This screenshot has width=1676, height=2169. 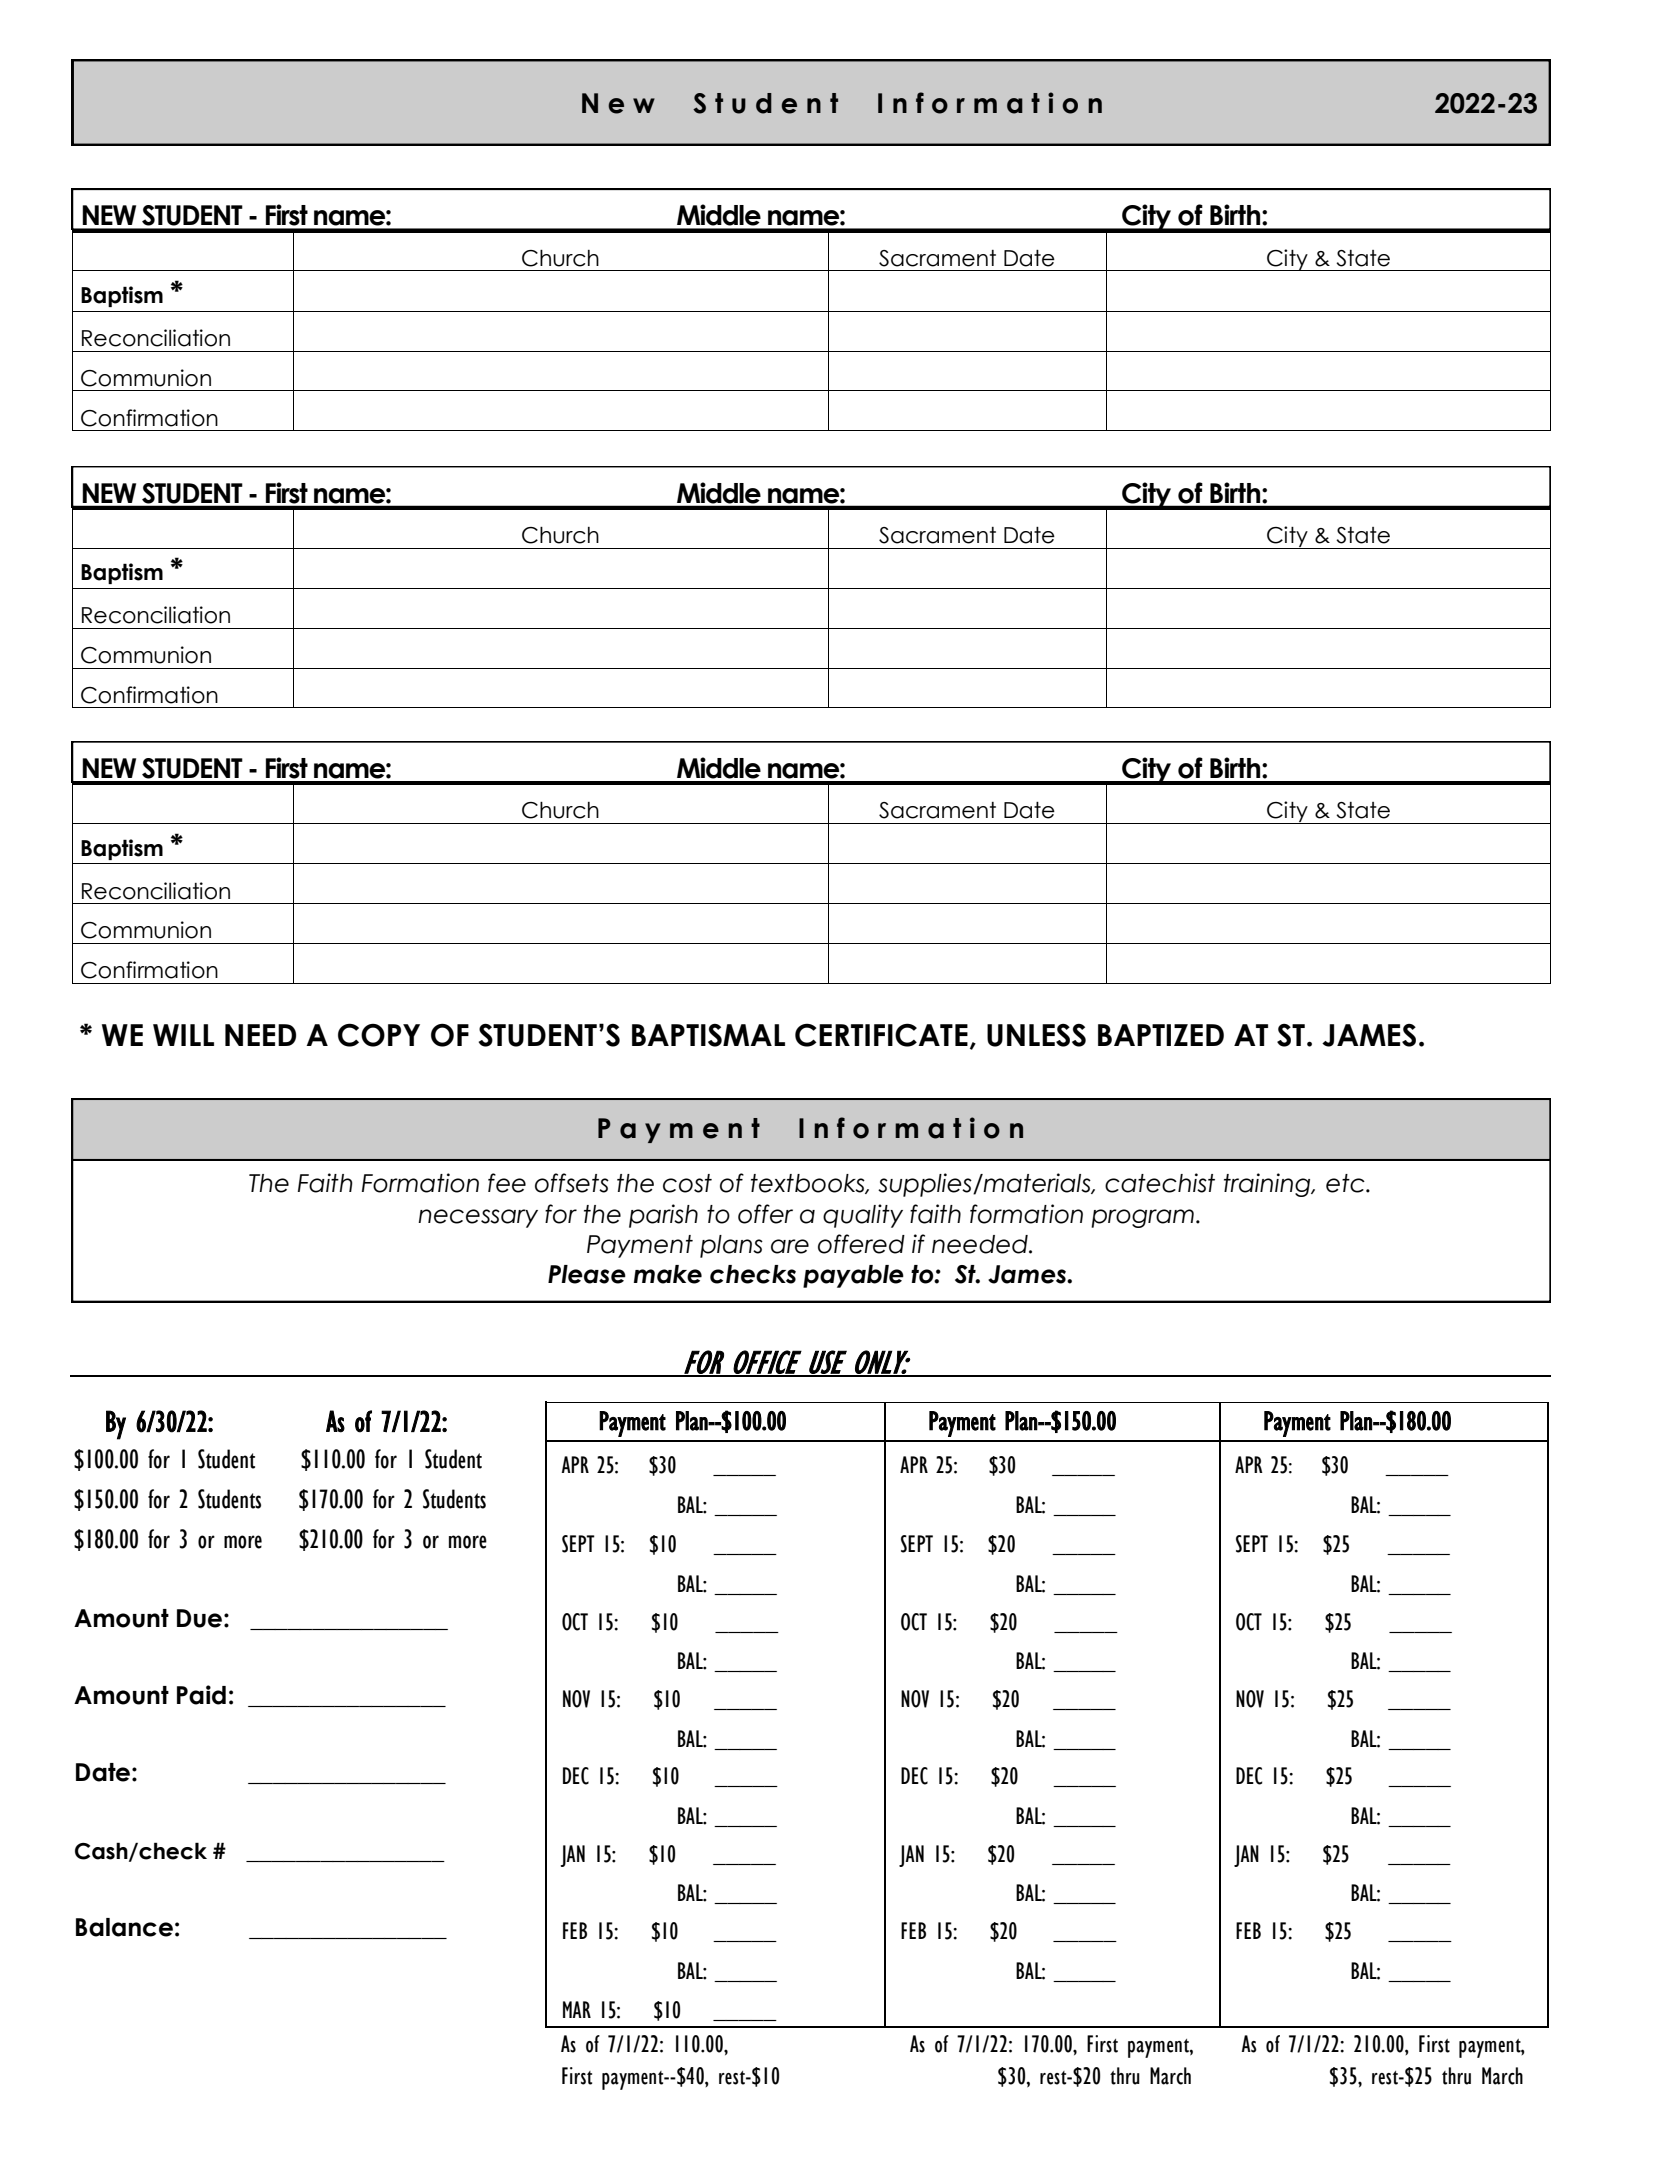 I want to click on necessary, so click(x=478, y=1218).
